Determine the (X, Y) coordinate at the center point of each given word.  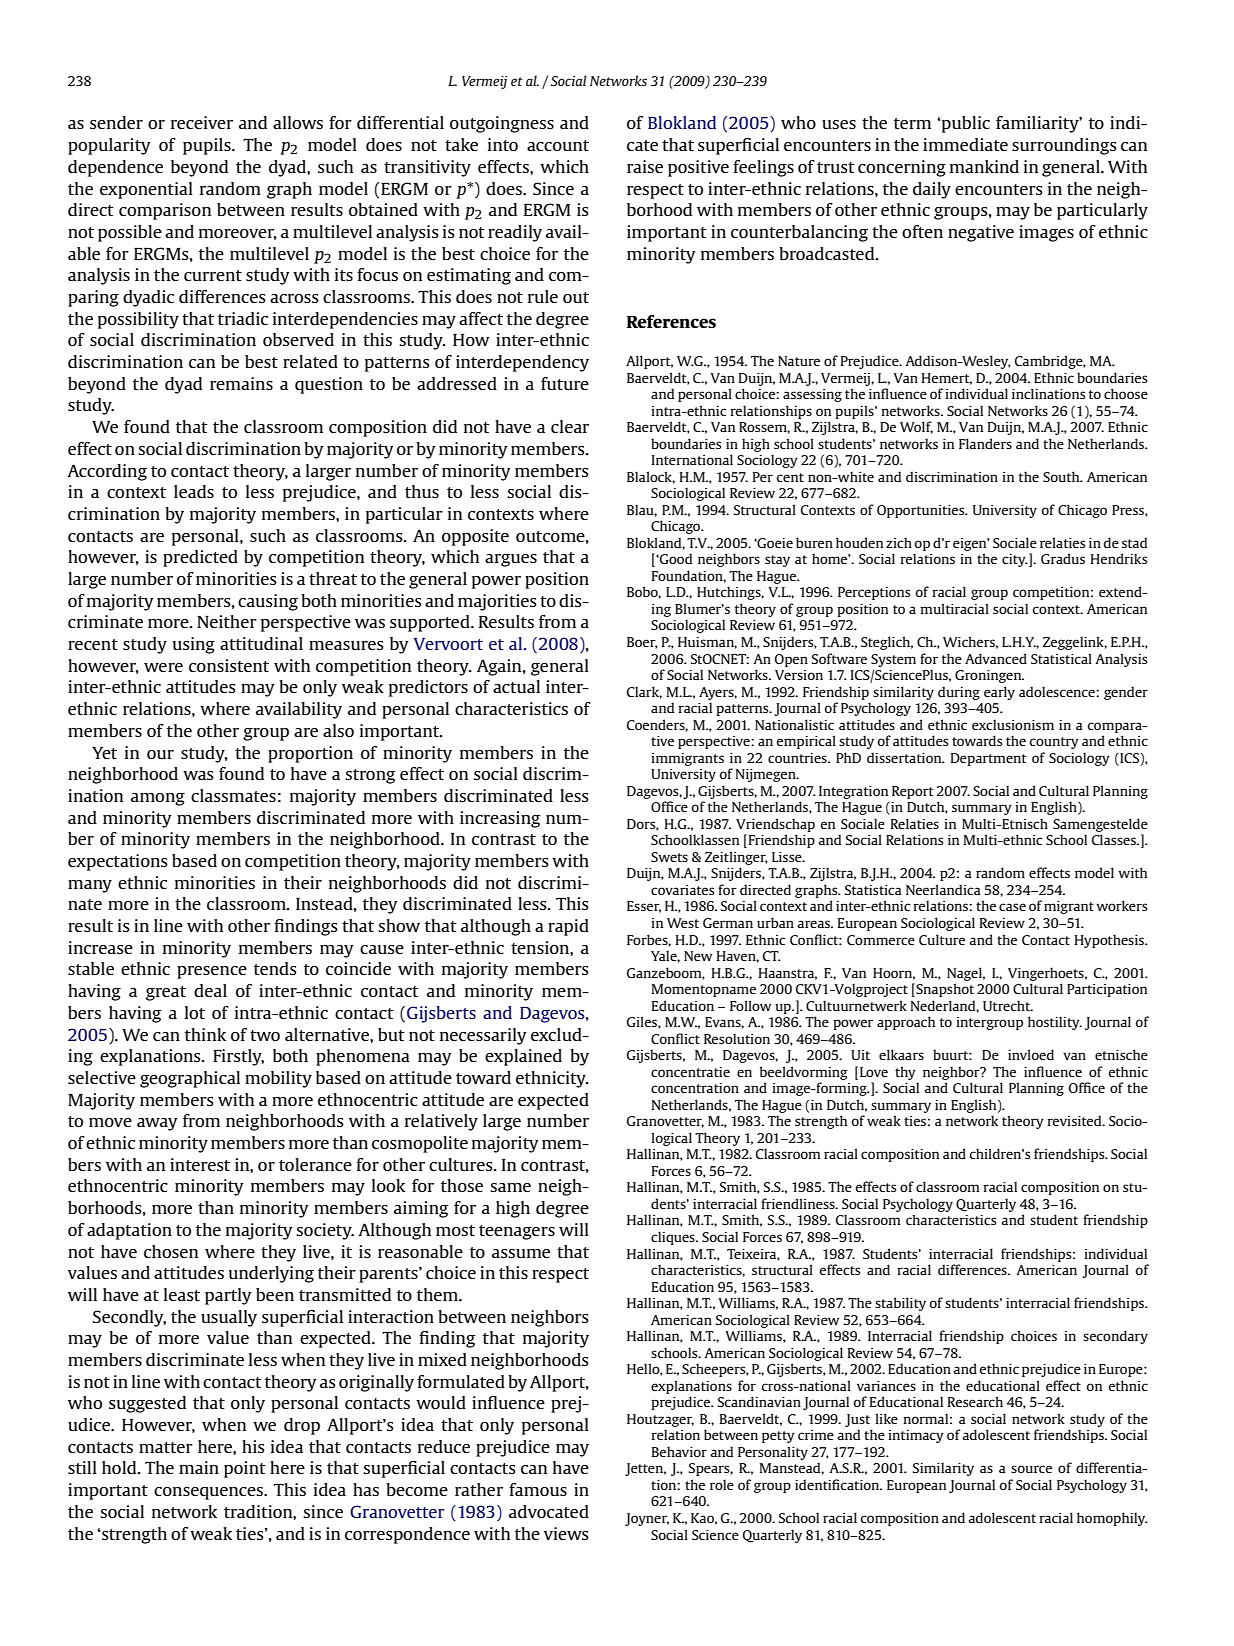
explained (523, 1057)
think (205, 1034)
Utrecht (1008, 1005)
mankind (984, 166)
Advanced (996, 658)
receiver (202, 122)
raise (645, 166)
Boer (642, 643)
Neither (227, 621)
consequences (209, 1493)
